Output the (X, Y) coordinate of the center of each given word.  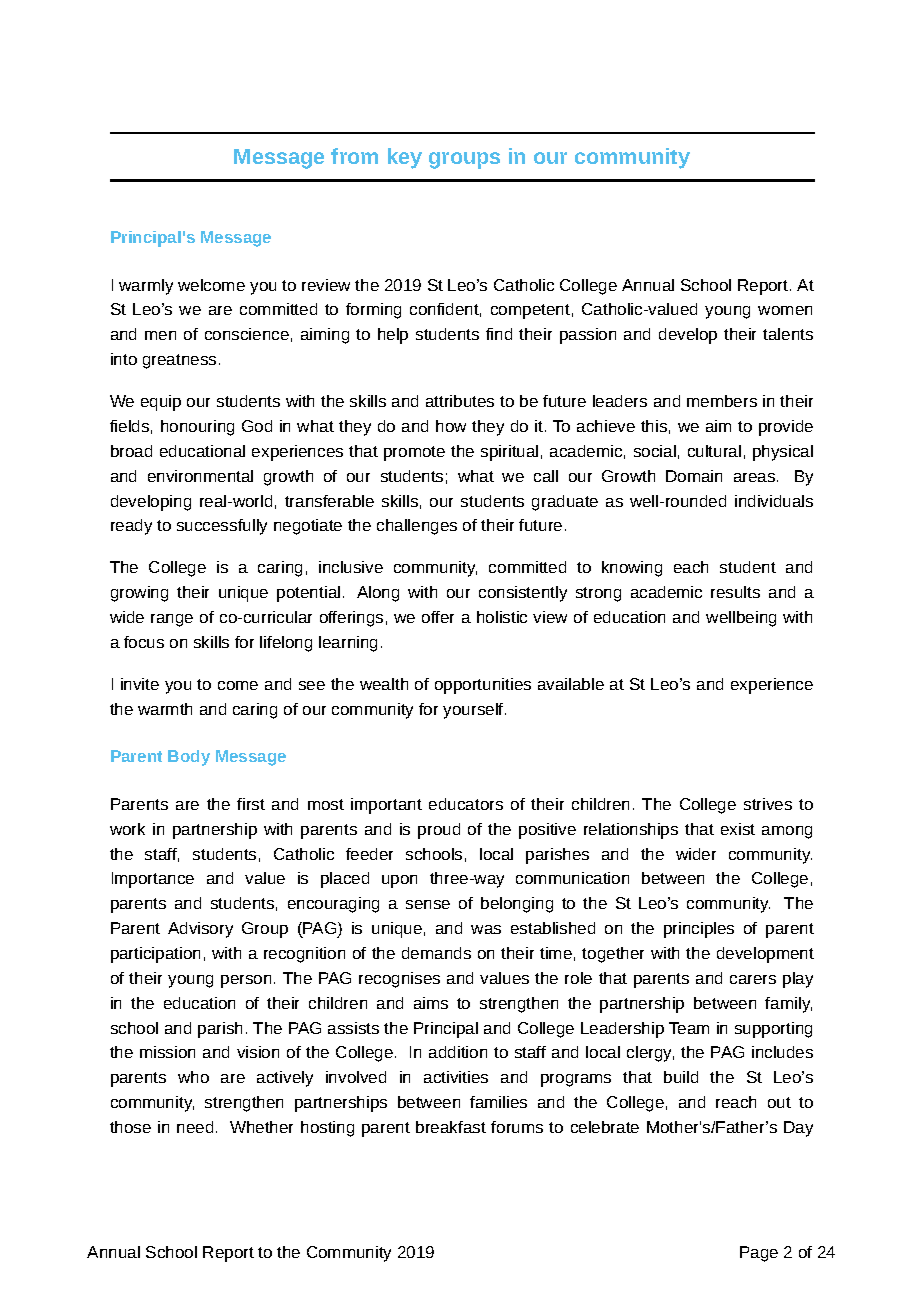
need (195, 1127)
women (785, 310)
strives (768, 804)
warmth (165, 709)
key (405, 158)
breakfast (451, 1127)
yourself (474, 711)
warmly (146, 287)
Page (759, 1254)
